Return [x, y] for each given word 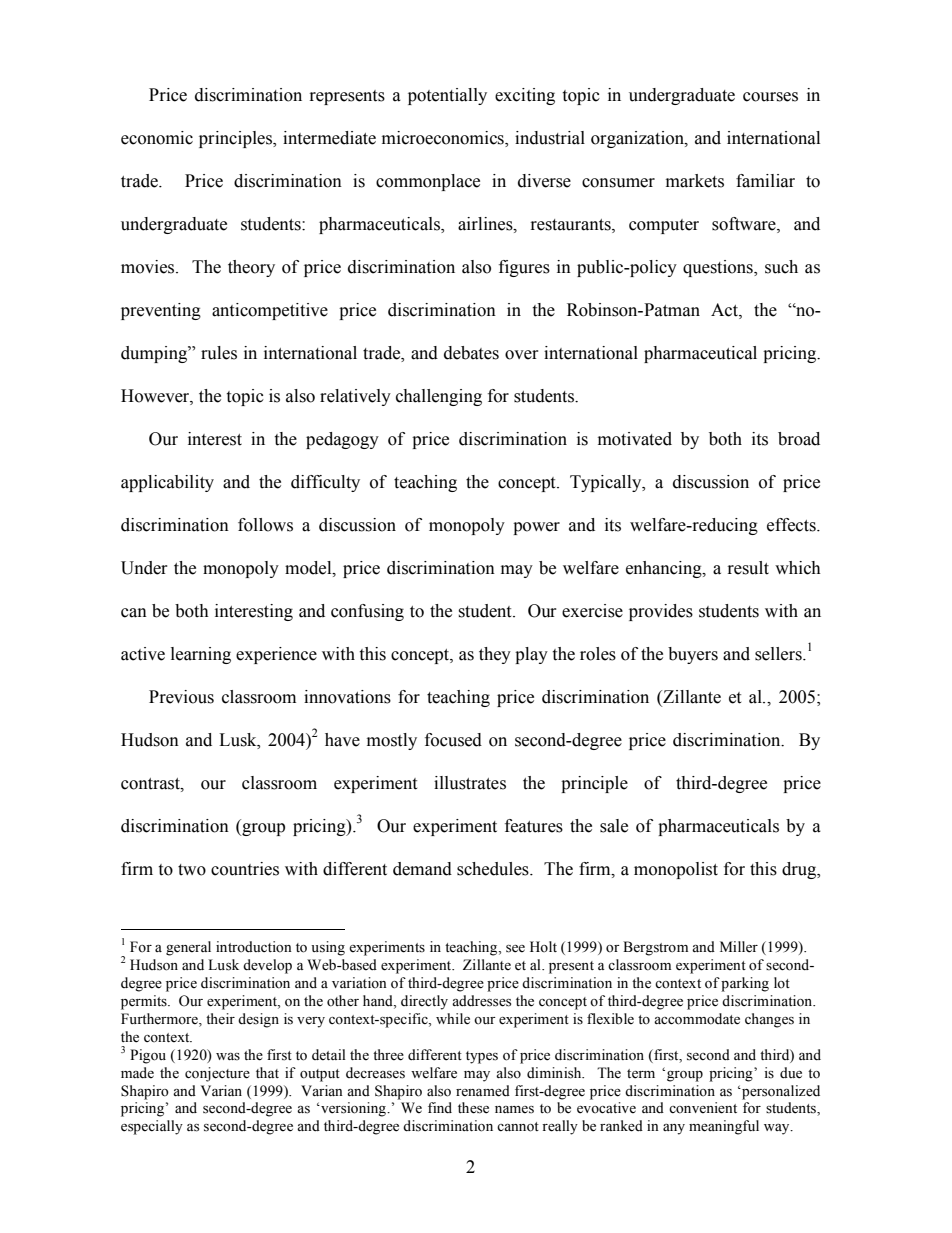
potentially [447, 96]
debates [471, 353]
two [192, 870]
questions [719, 268]
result [748, 568]
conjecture [217, 1074]
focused [453, 740]
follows [265, 525]
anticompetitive [270, 311]
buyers [693, 655]
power [536, 528]
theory [251, 268]
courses [770, 97]
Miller [739, 947]
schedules [494, 869]
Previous [181, 697]
